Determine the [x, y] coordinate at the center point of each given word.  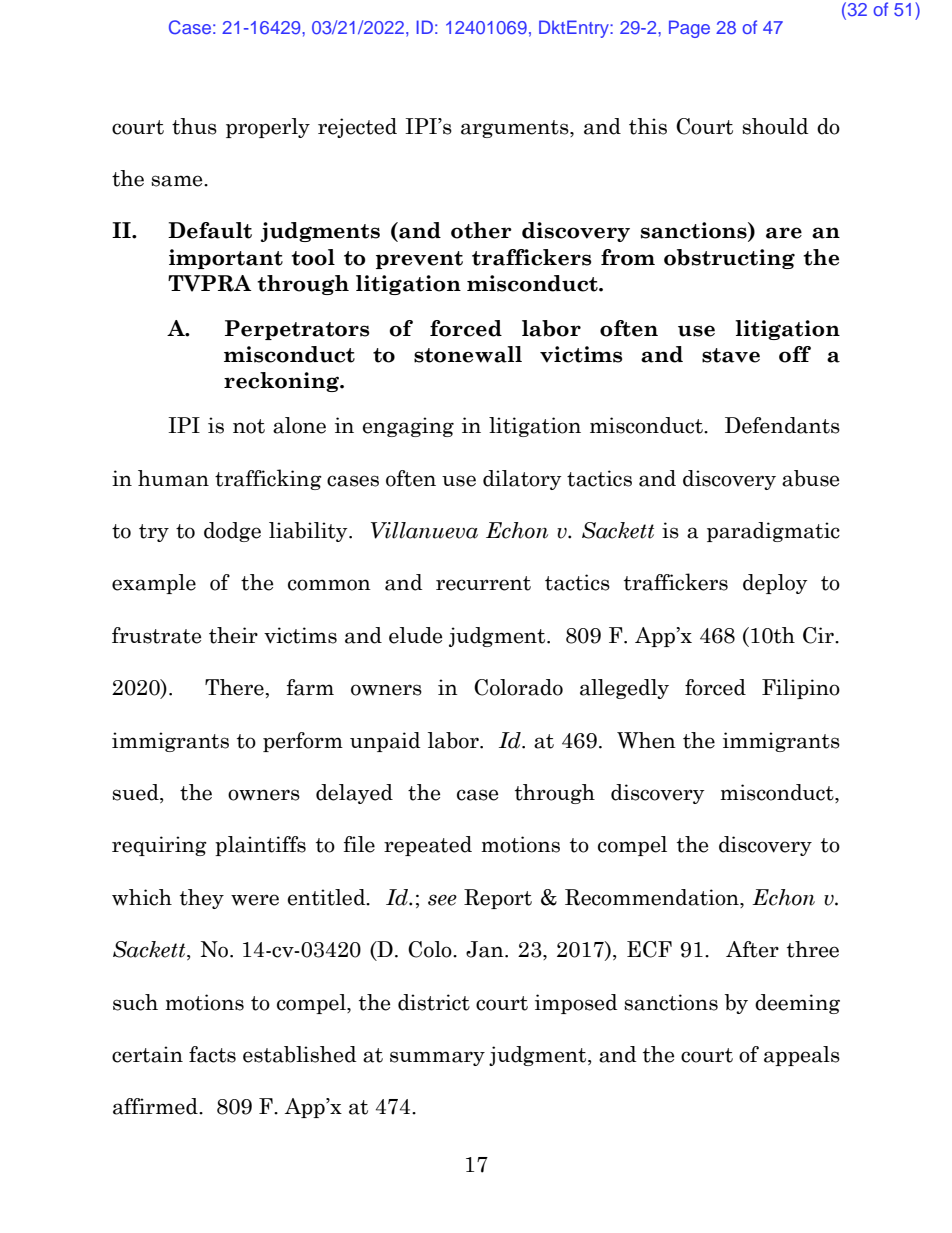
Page [689, 29]
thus [194, 126]
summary [437, 1058]
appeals [802, 1056]
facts [212, 1054]
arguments [516, 129]
